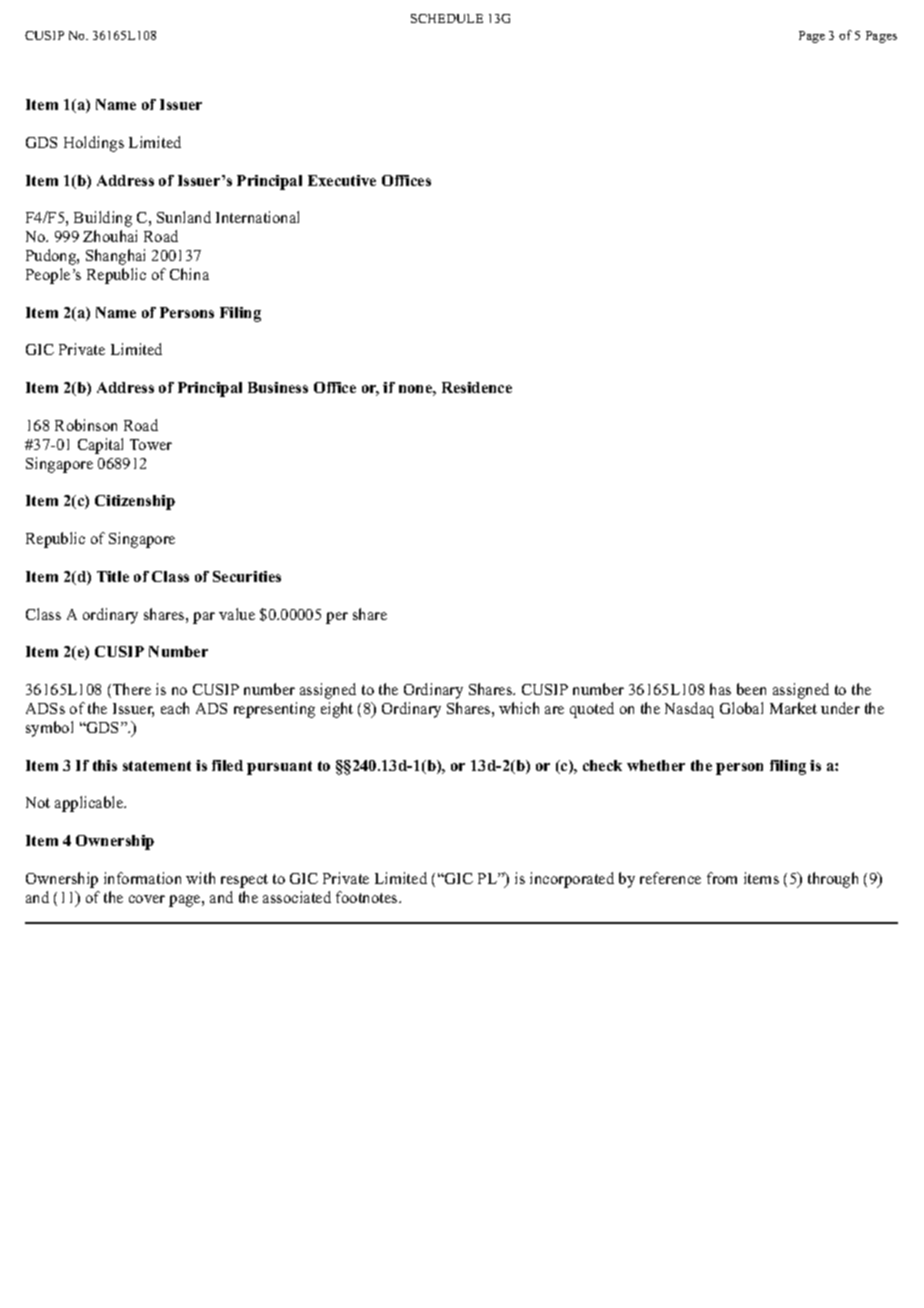 The image size is (924, 1308). I want to click on from, so click(722, 878).
